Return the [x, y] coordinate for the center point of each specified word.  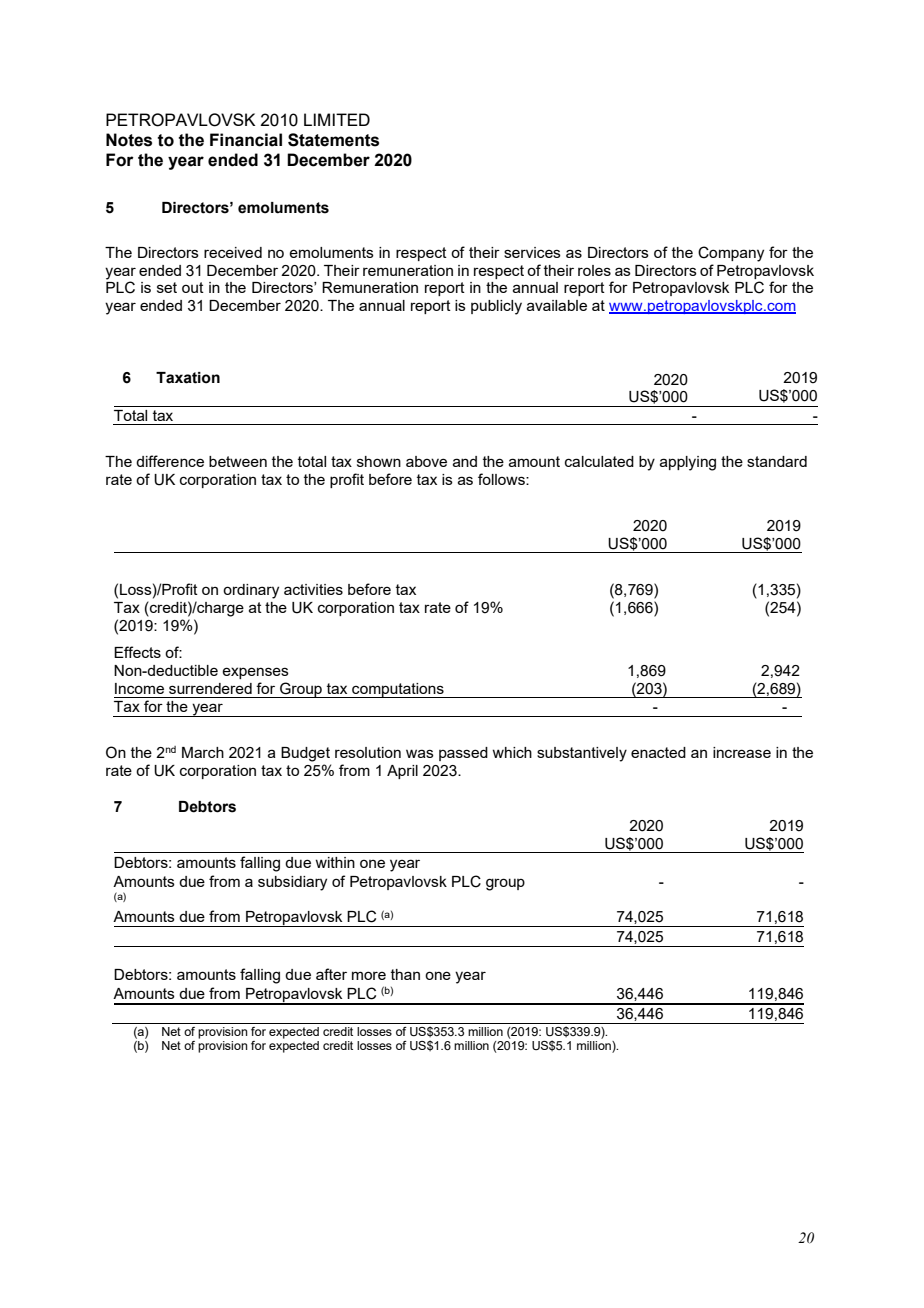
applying [688, 463]
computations [398, 690]
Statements [333, 140]
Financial [246, 140]
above [426, 461]
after [331, 974]
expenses [255, 673]
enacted [658, 752]
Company [731, 254]
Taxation [188, 378]
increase [742, 752]
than [405, 974]
